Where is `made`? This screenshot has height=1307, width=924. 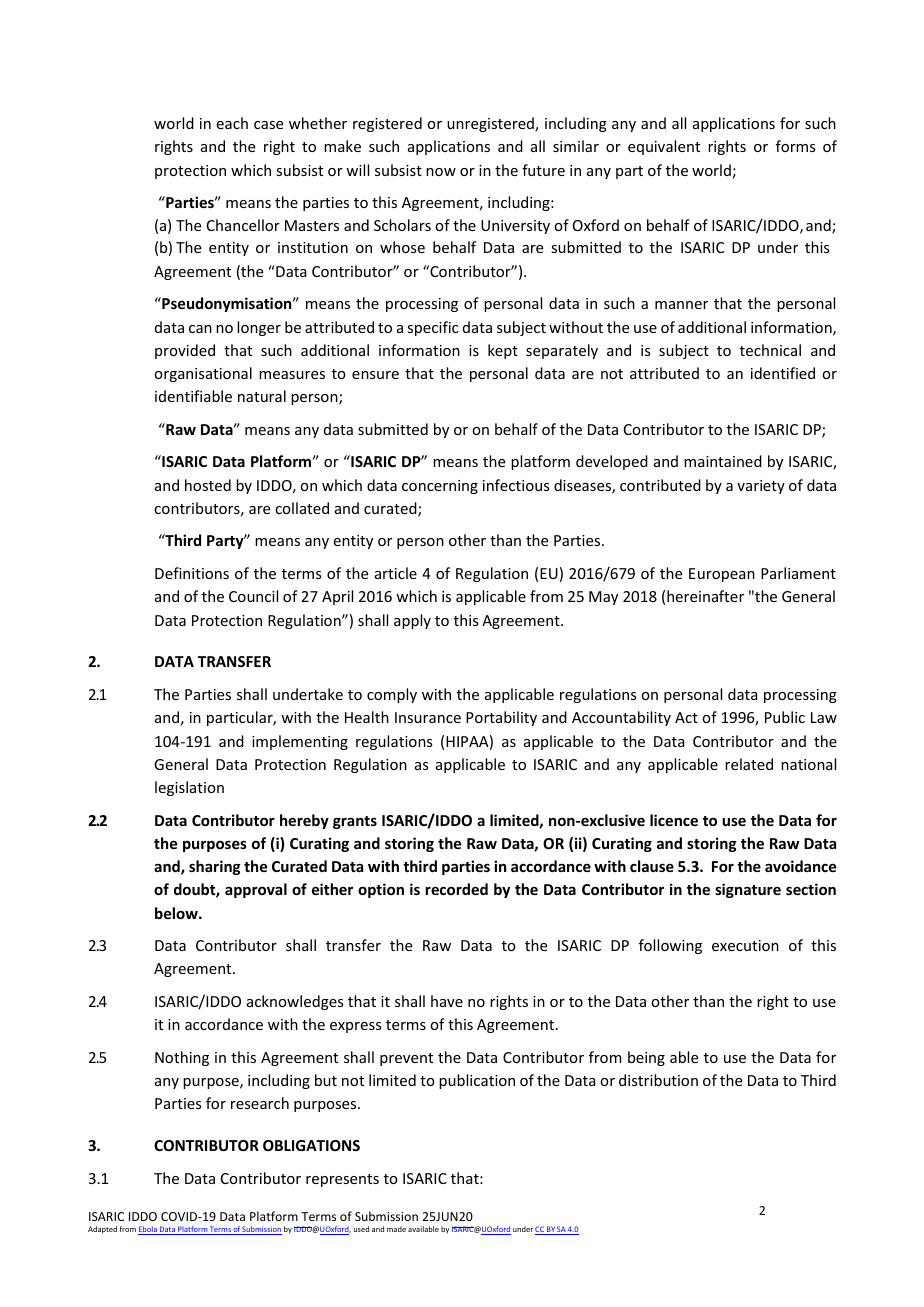 made is located at coordinates (396, 1229).
